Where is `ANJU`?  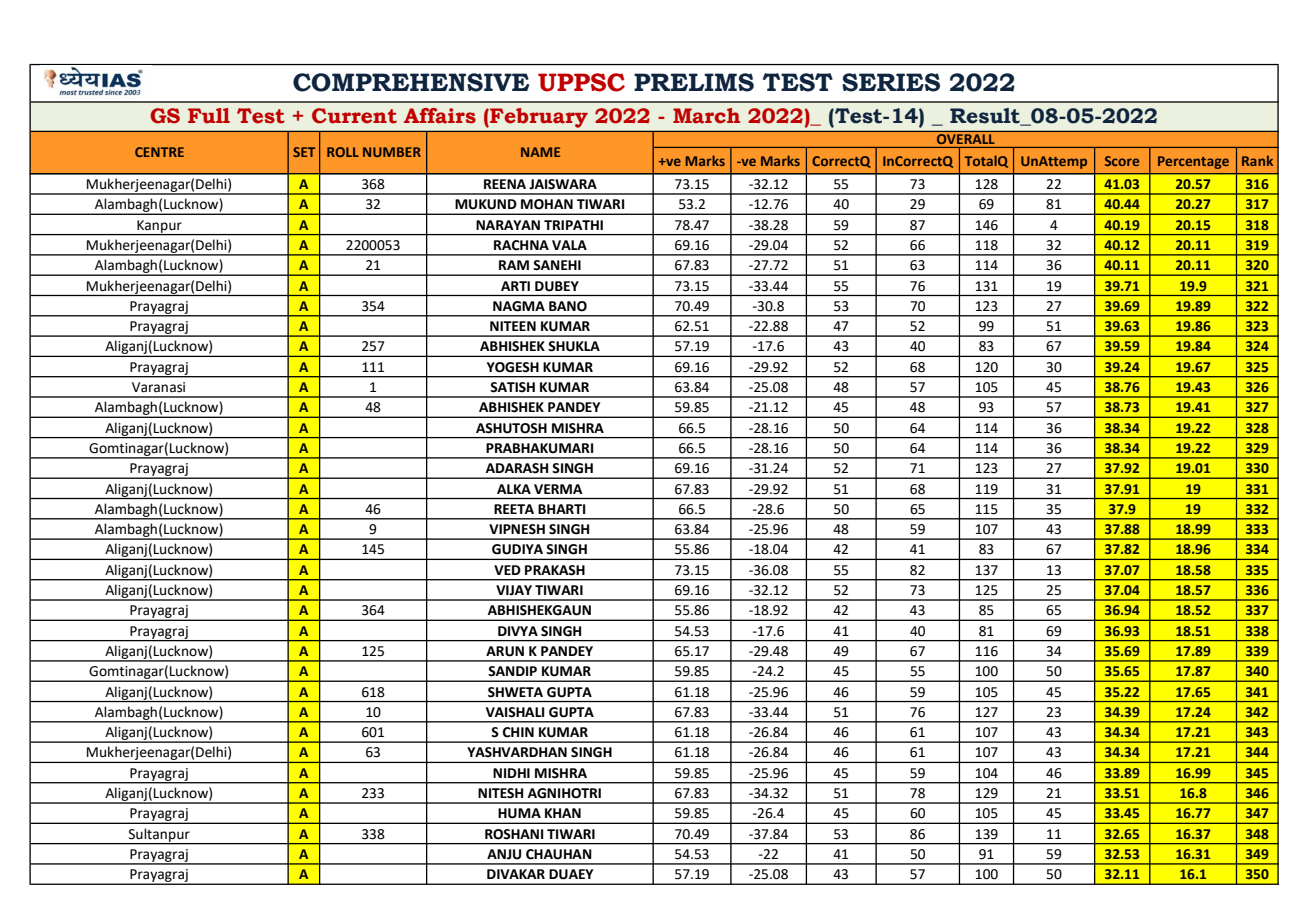 ANJU is located at coordinates (504, 854).
